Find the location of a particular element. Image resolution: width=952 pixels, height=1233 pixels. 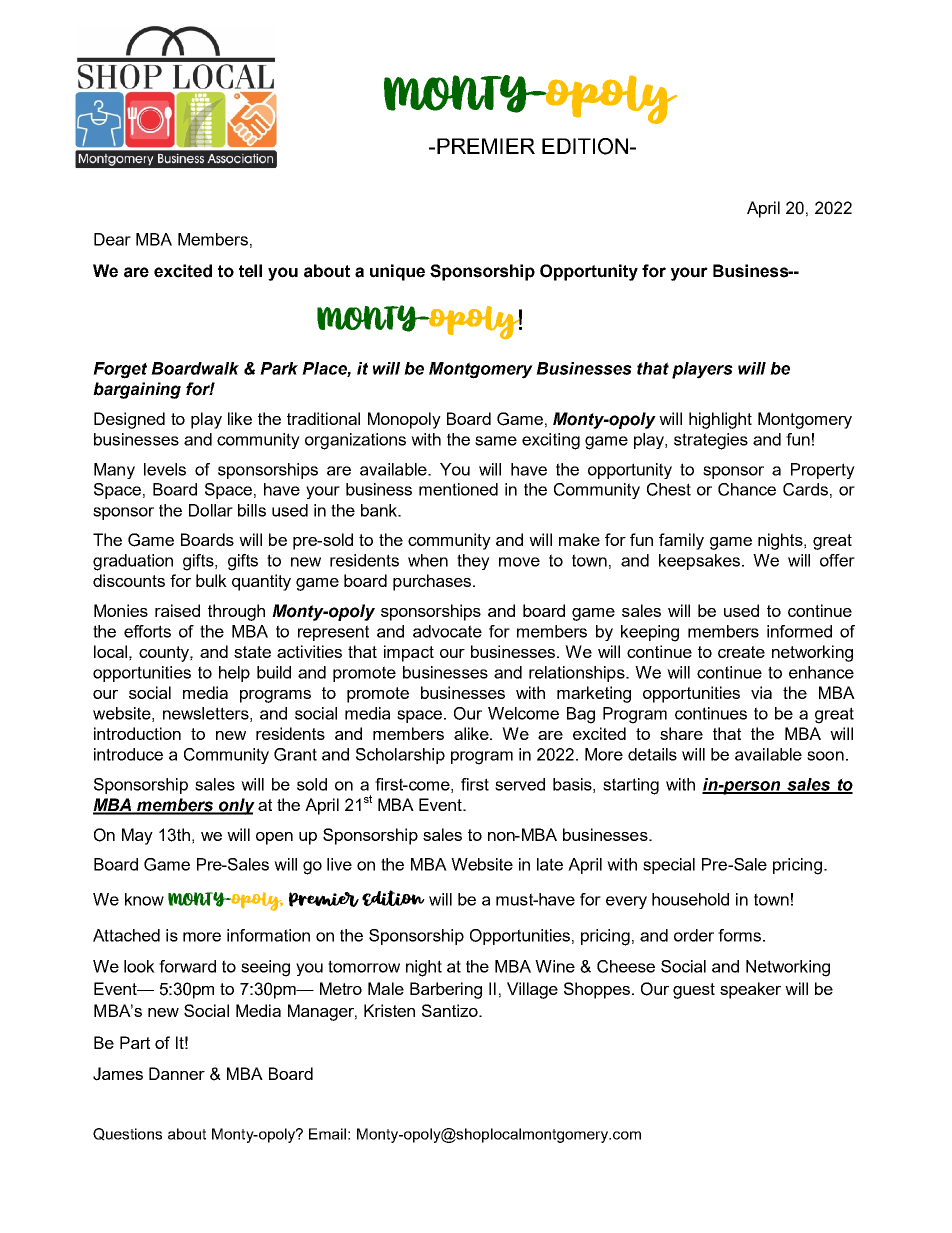

levels is located at coordinates (165, 469).
